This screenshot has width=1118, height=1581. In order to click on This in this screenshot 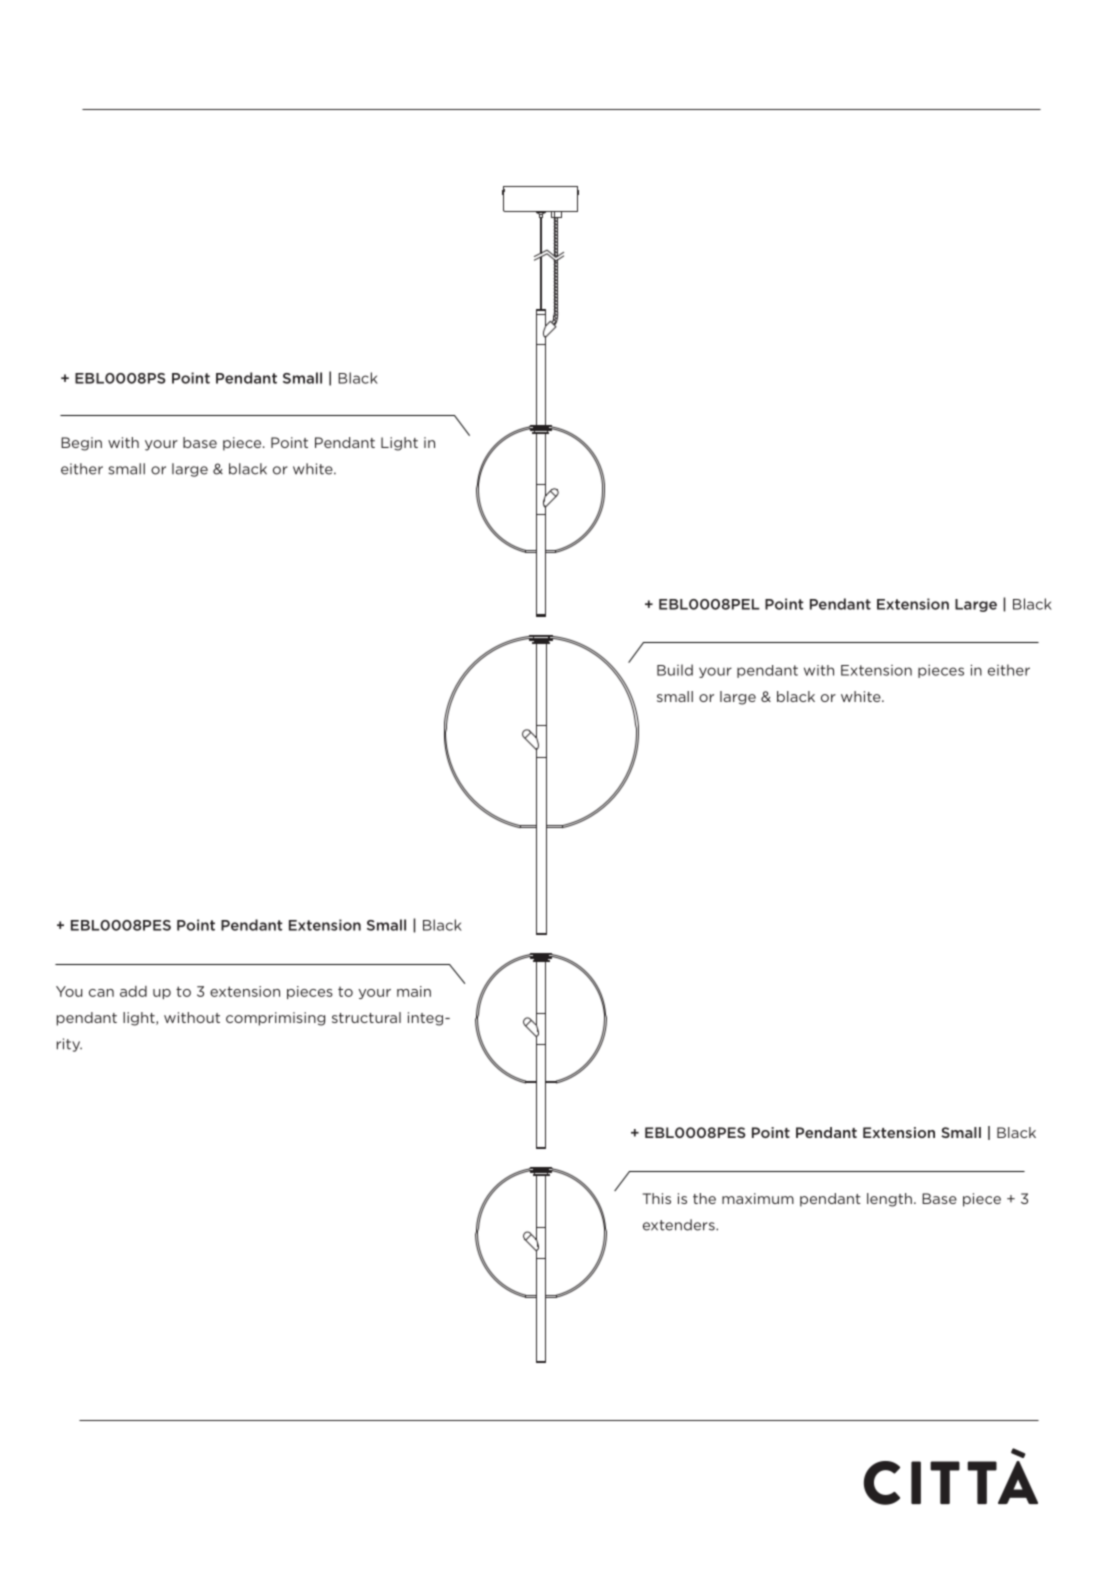, I will do `click(657, 1198)`.
